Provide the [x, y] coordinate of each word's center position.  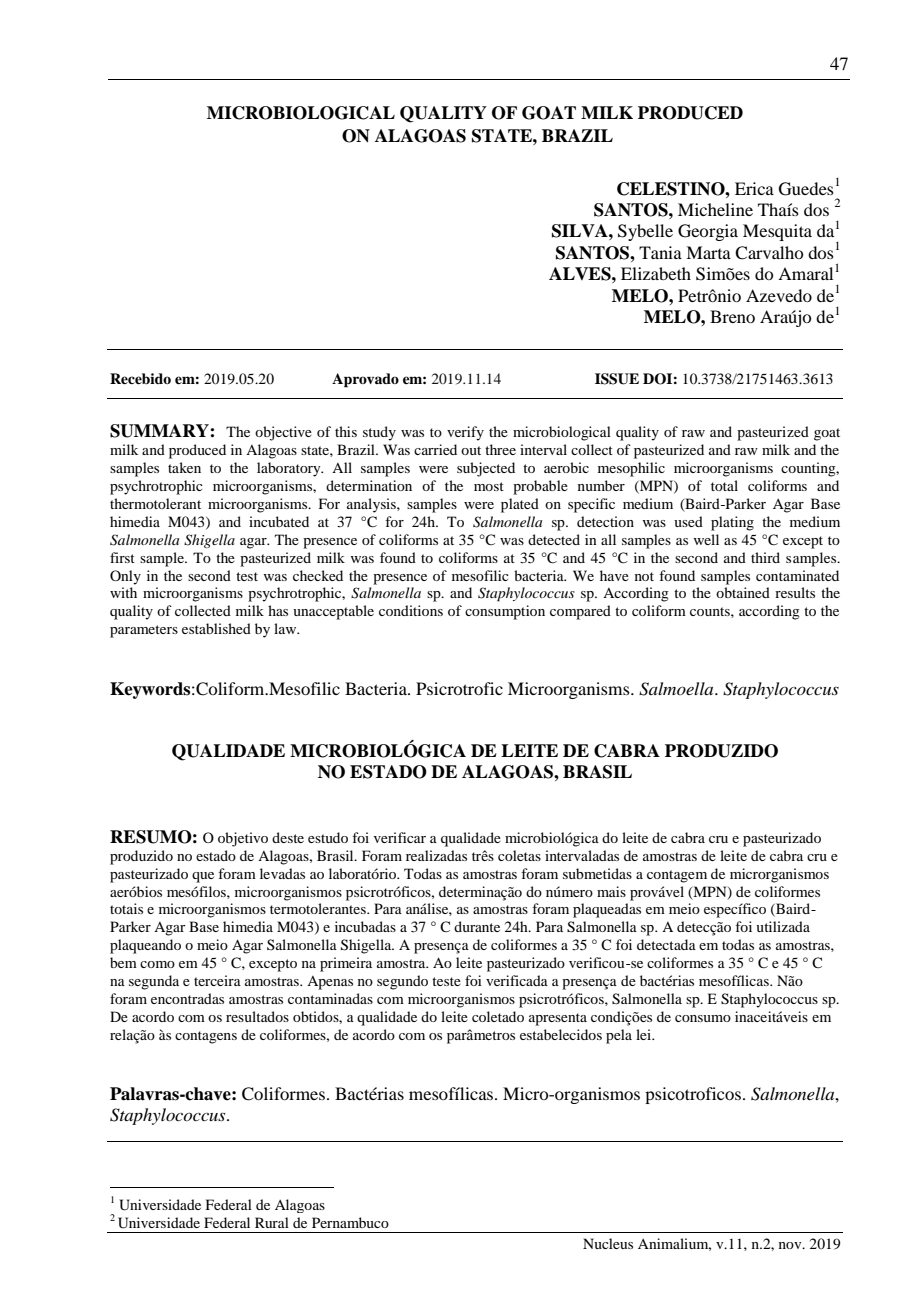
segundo [402, 982]
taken [184, 467]
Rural [272, 1222]
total [724, 485]
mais [611, 891]
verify [465, 433]
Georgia [708, 232]
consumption [505, 612]
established [216, 628]
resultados [257, 1016]
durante [477, 926]
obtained [743, 592]
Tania [660, 252]
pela [619, 1036]
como [157, 964]
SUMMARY [160, 431]
